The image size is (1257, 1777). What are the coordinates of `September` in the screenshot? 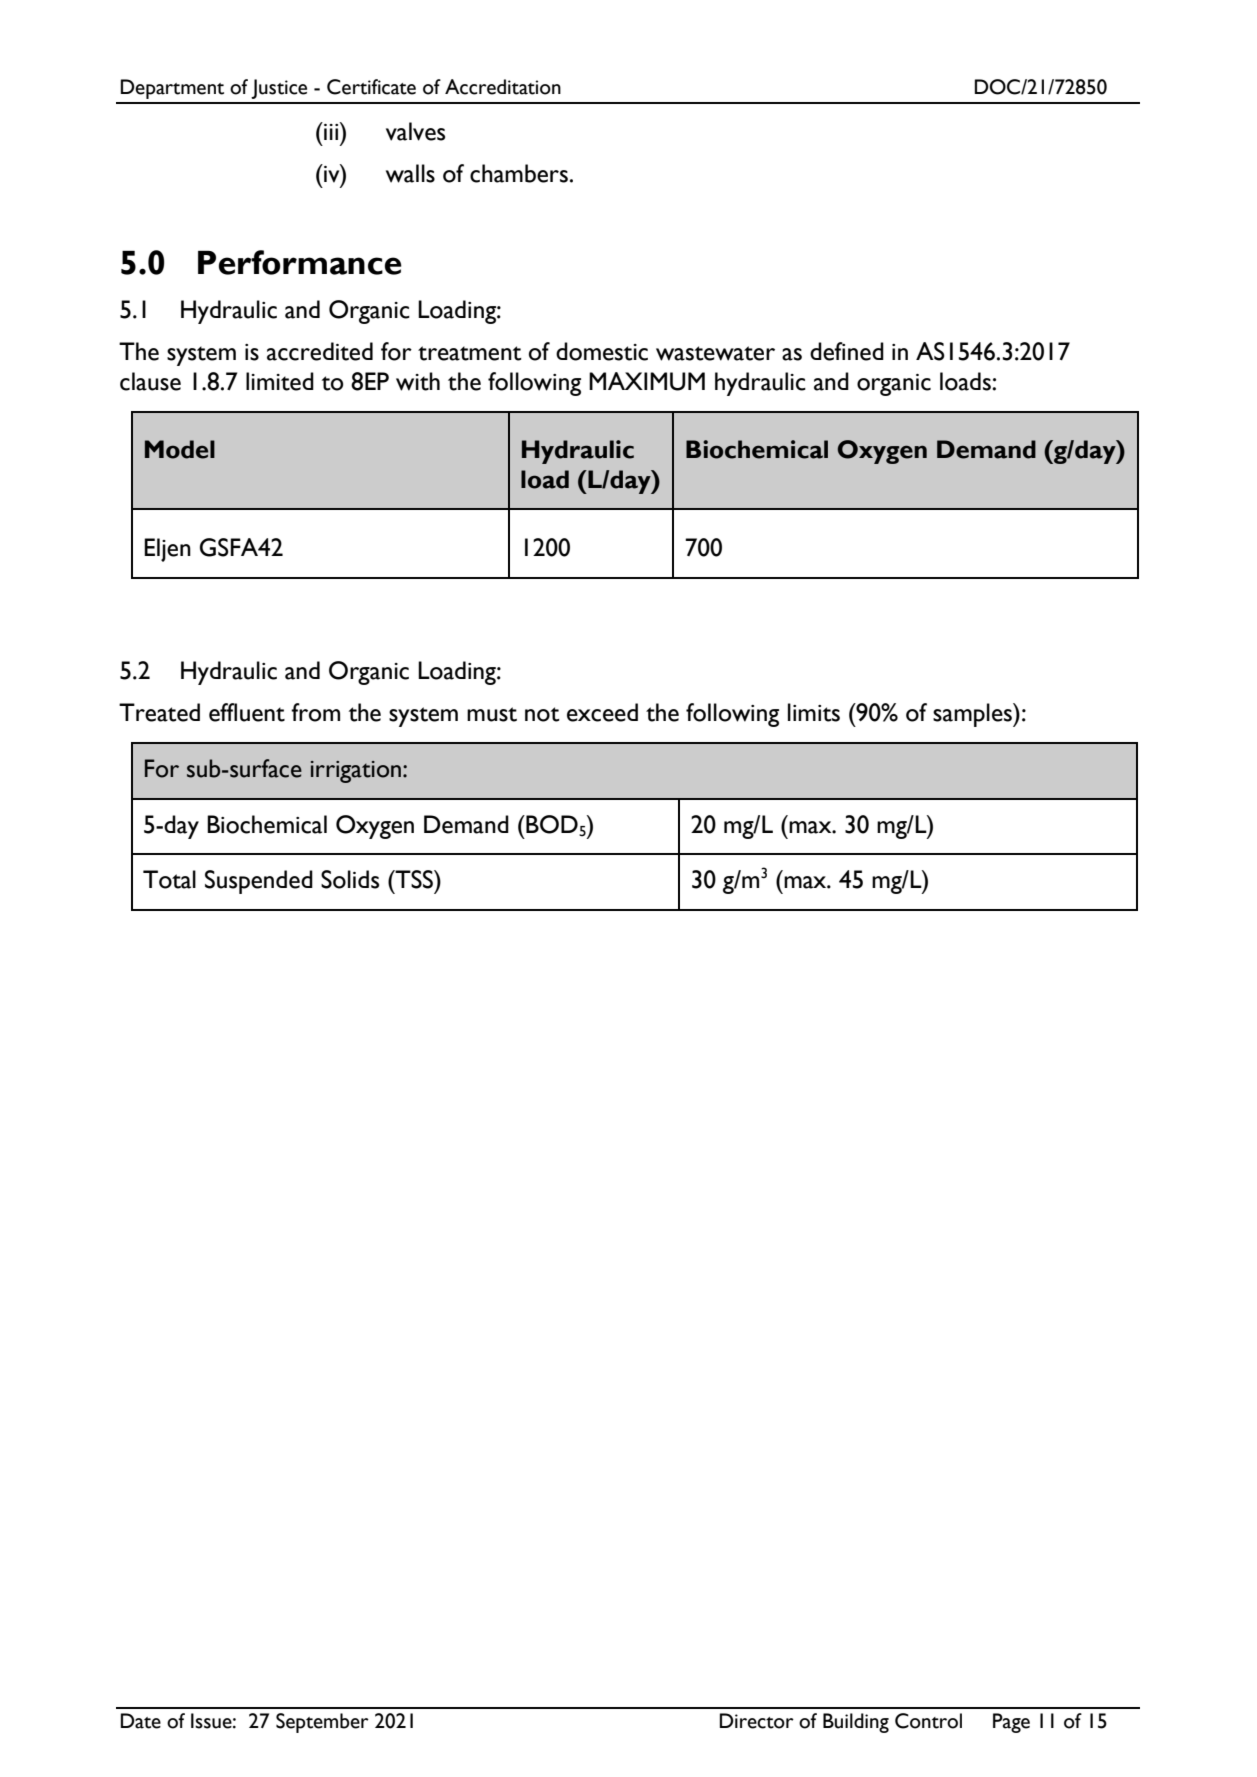 It's located at (322, 1723).
